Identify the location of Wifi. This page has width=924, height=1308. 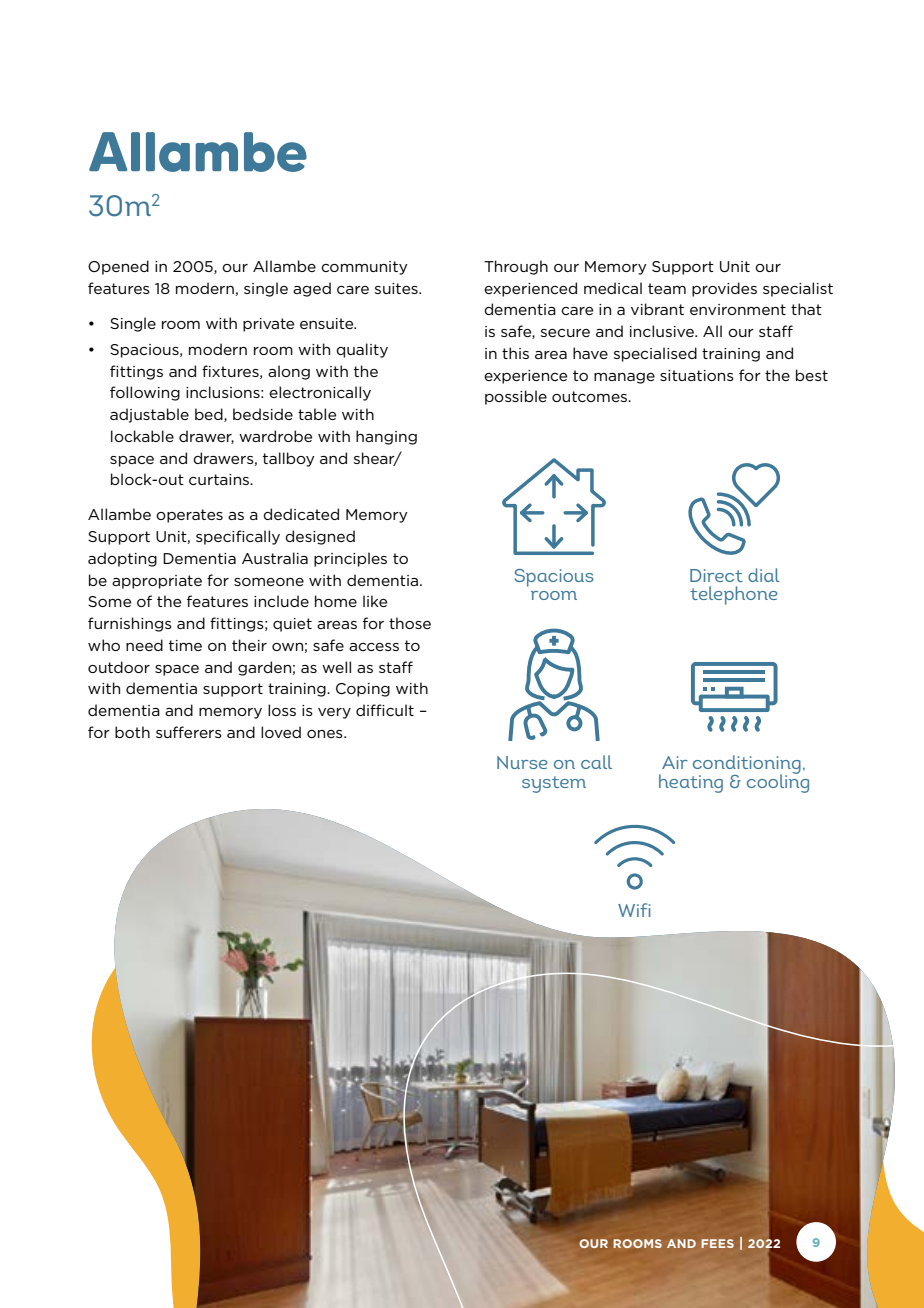
(634, 910).
